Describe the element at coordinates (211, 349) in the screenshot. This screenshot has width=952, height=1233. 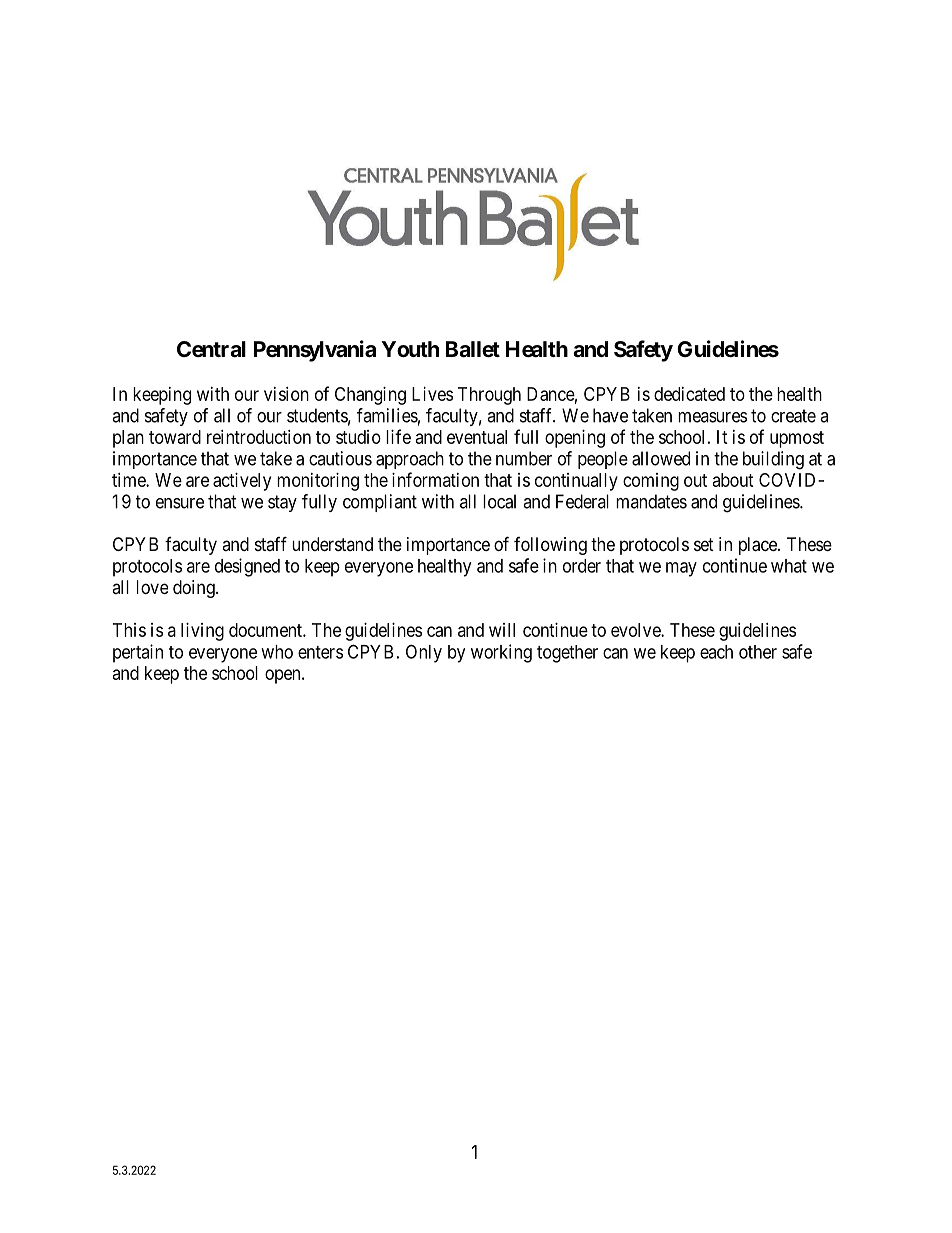
I see `Central` at that location.
